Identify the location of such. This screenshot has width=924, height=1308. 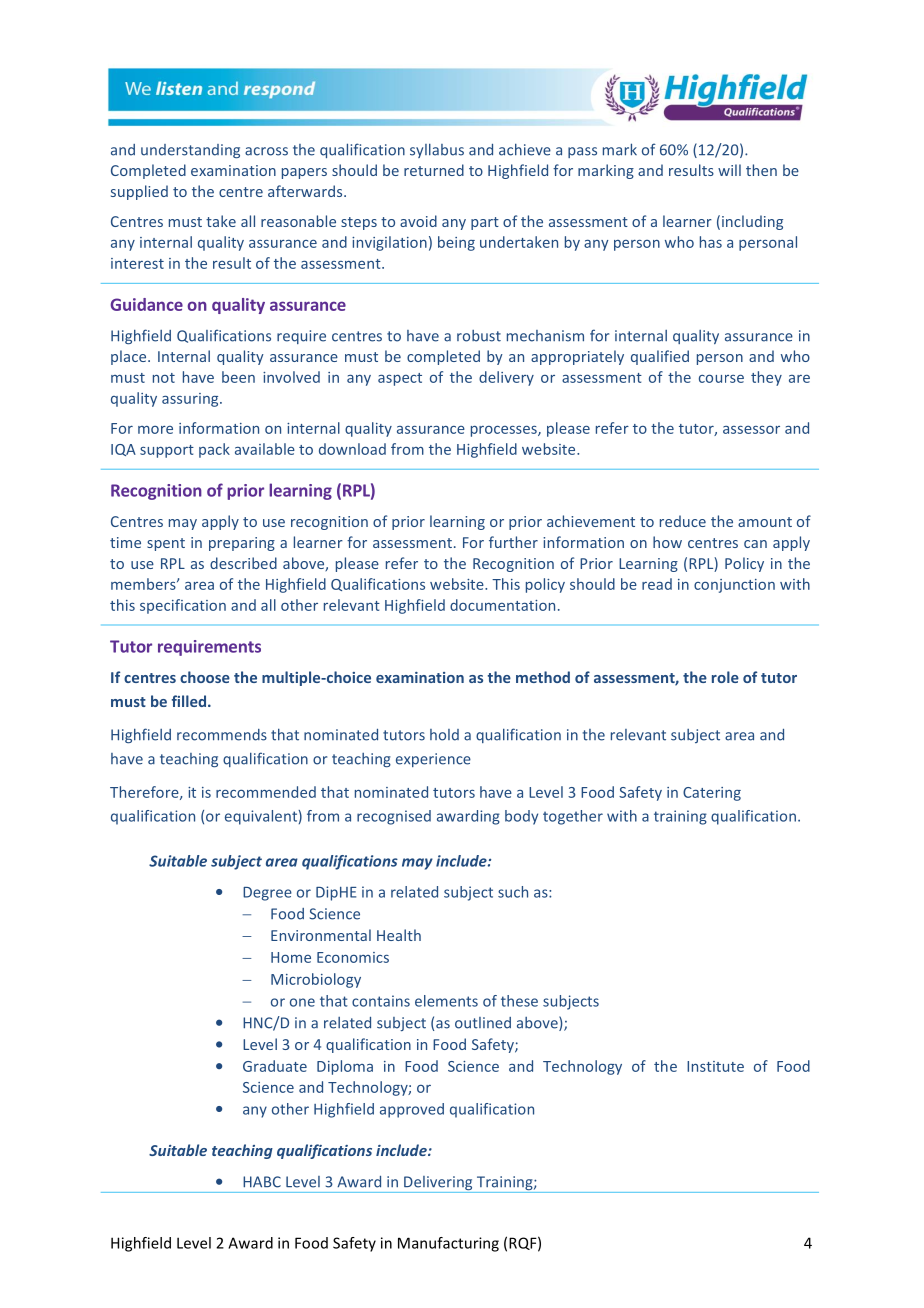
(513, 892).
